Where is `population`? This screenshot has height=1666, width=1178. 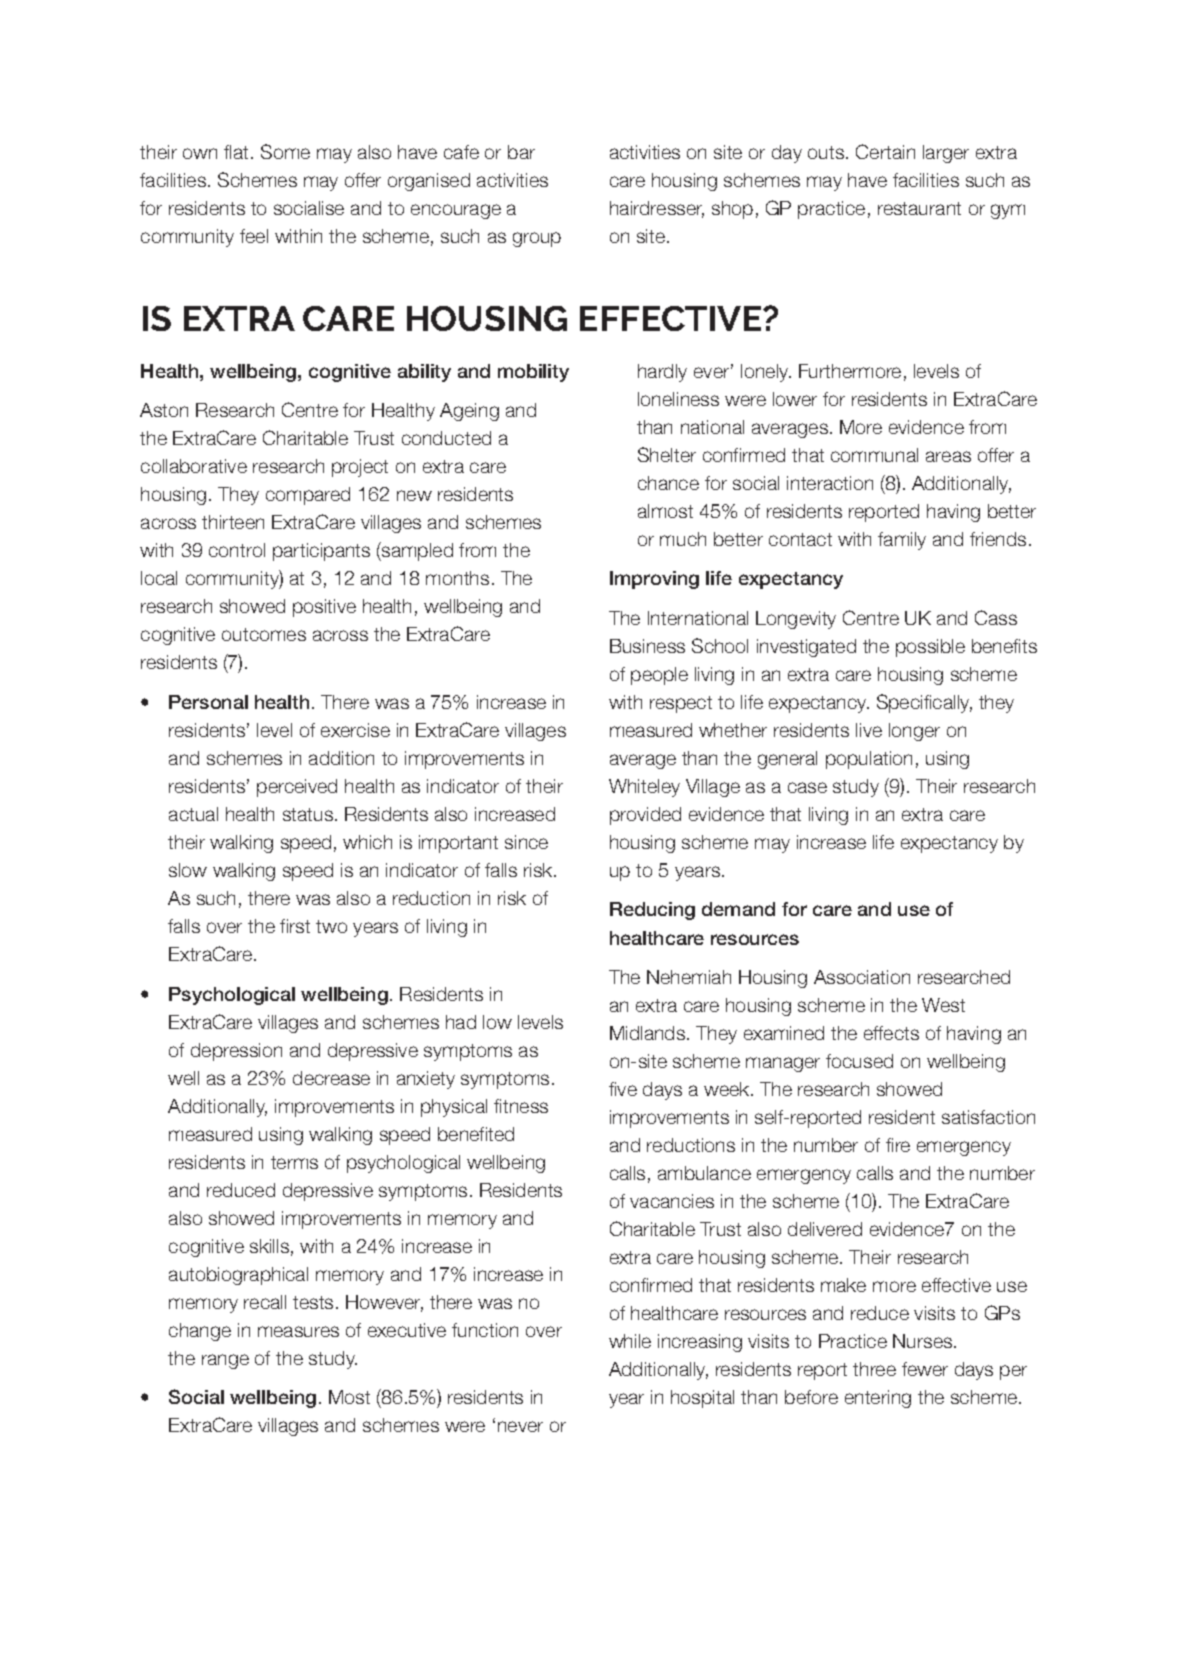 population is located at coordinates (869, 760).
